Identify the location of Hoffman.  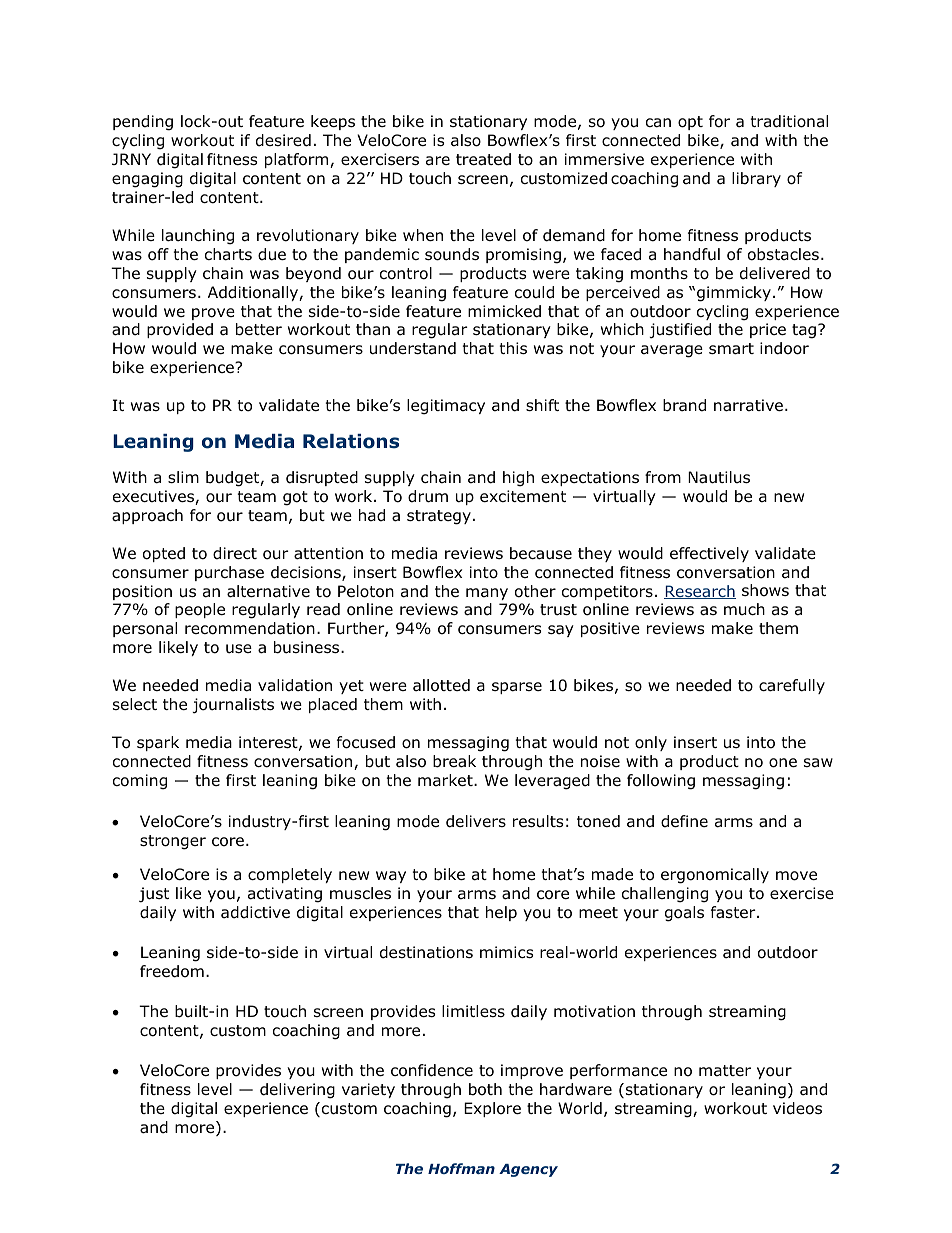
(461, 1168).
